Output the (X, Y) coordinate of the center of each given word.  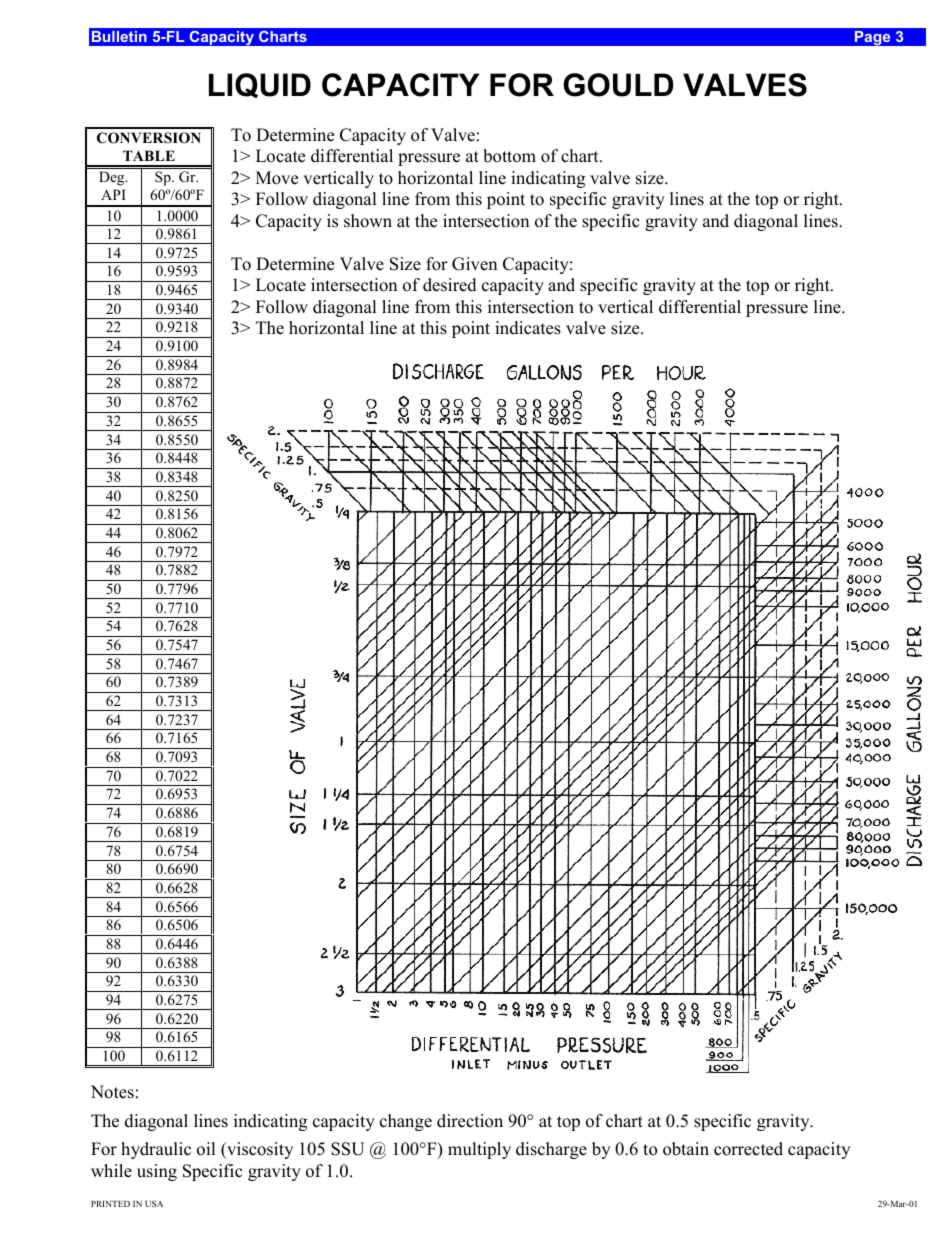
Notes (112, 1092)
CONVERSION (149, 138)
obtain (686, 1149)
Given (474, 264)
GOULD (618, 85)
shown (368, 221)
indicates (528, 328)
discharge (551, 1150)
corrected (748, 1149)
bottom (509, 156)
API (113, 194)
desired (450, 285)
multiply (479, 1150)
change (406, 1122)
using (157, 1172)
